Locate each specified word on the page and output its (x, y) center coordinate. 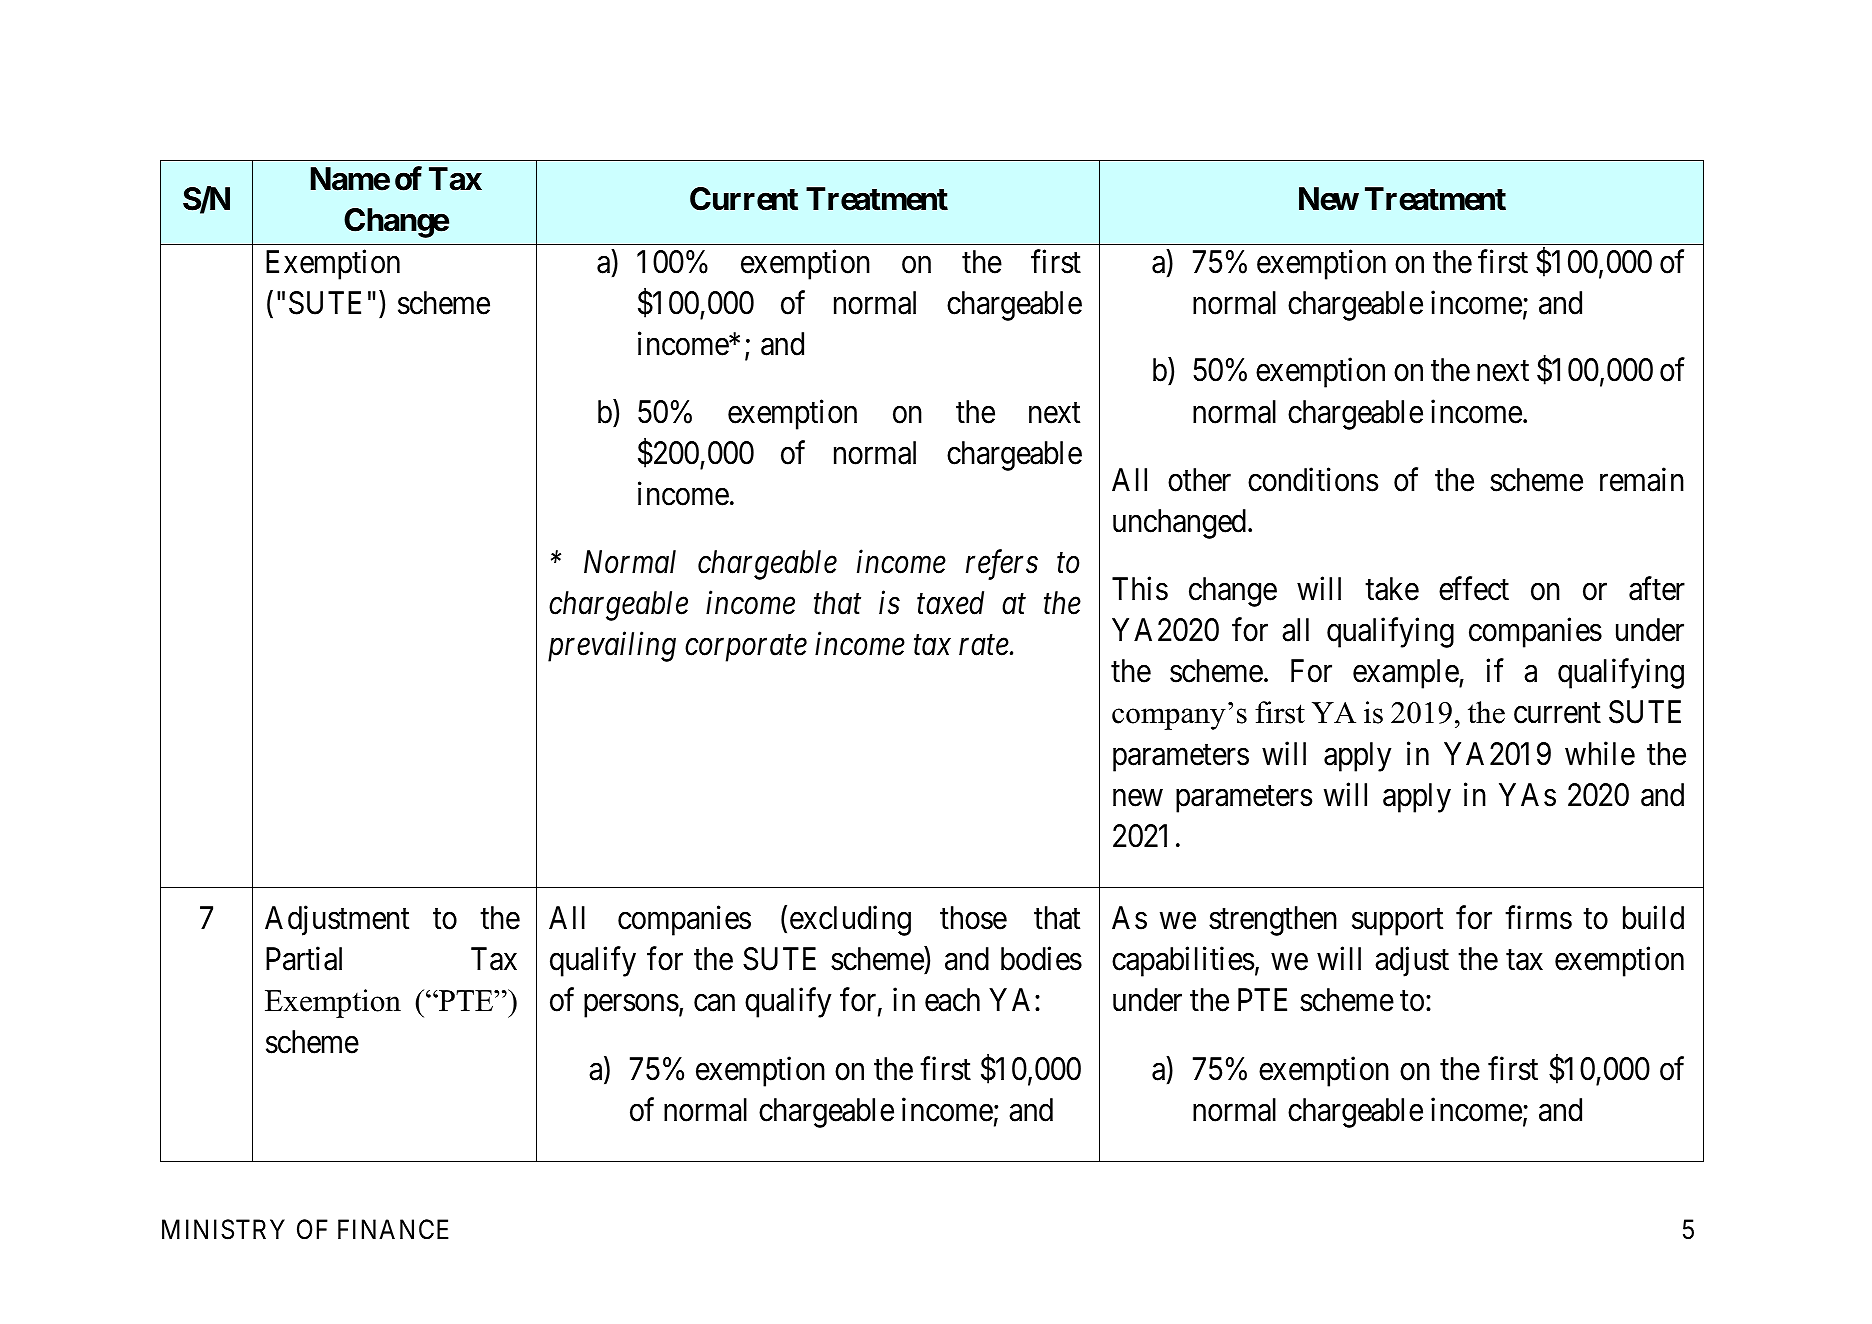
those (973, 918)
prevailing (612, 647)
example (1406, 674)
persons (631, 1006)
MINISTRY (223, 1229)
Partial (304, 959)
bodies (1041, 959)
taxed (950, 603)
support (1397, 922)
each (952, 1000)
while (1600, 753)
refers (1002, 565)
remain (1642, 479)
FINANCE (393, 1229)
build (1653, 918)
